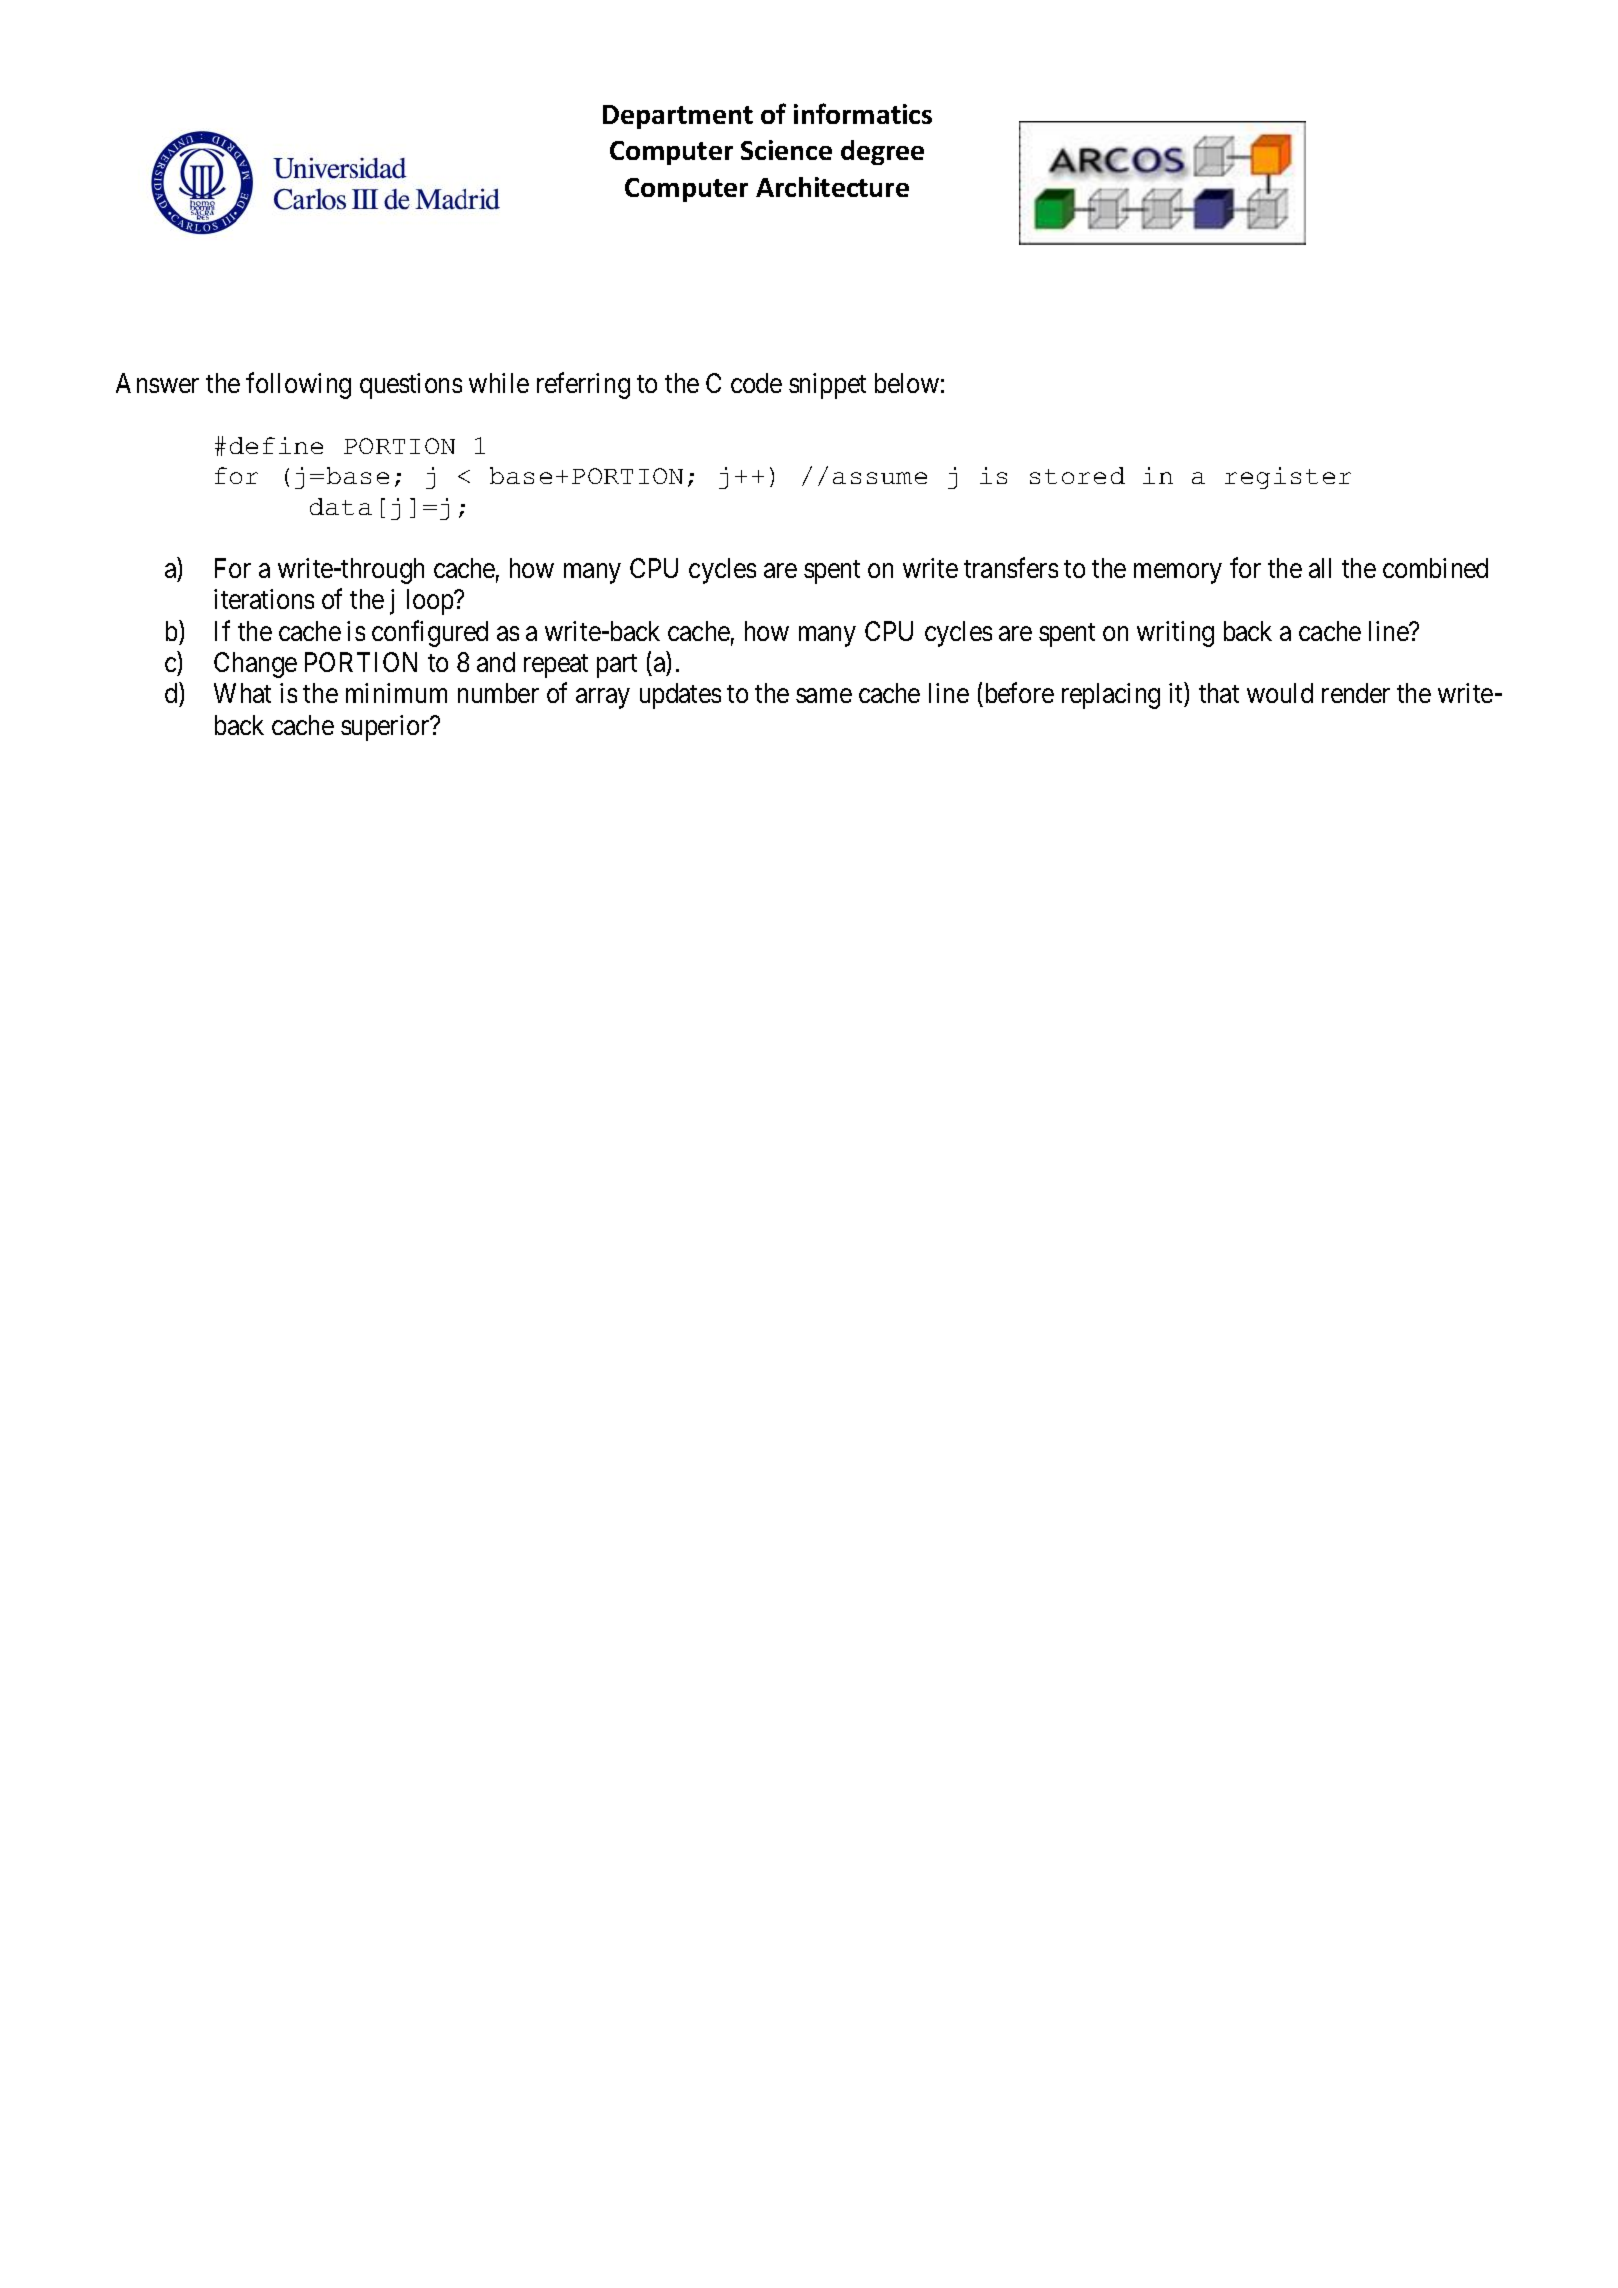  What do you see at coordinates (863, 113) in the screenshot?
I see `informatics` at bounding box center [863, 113].
